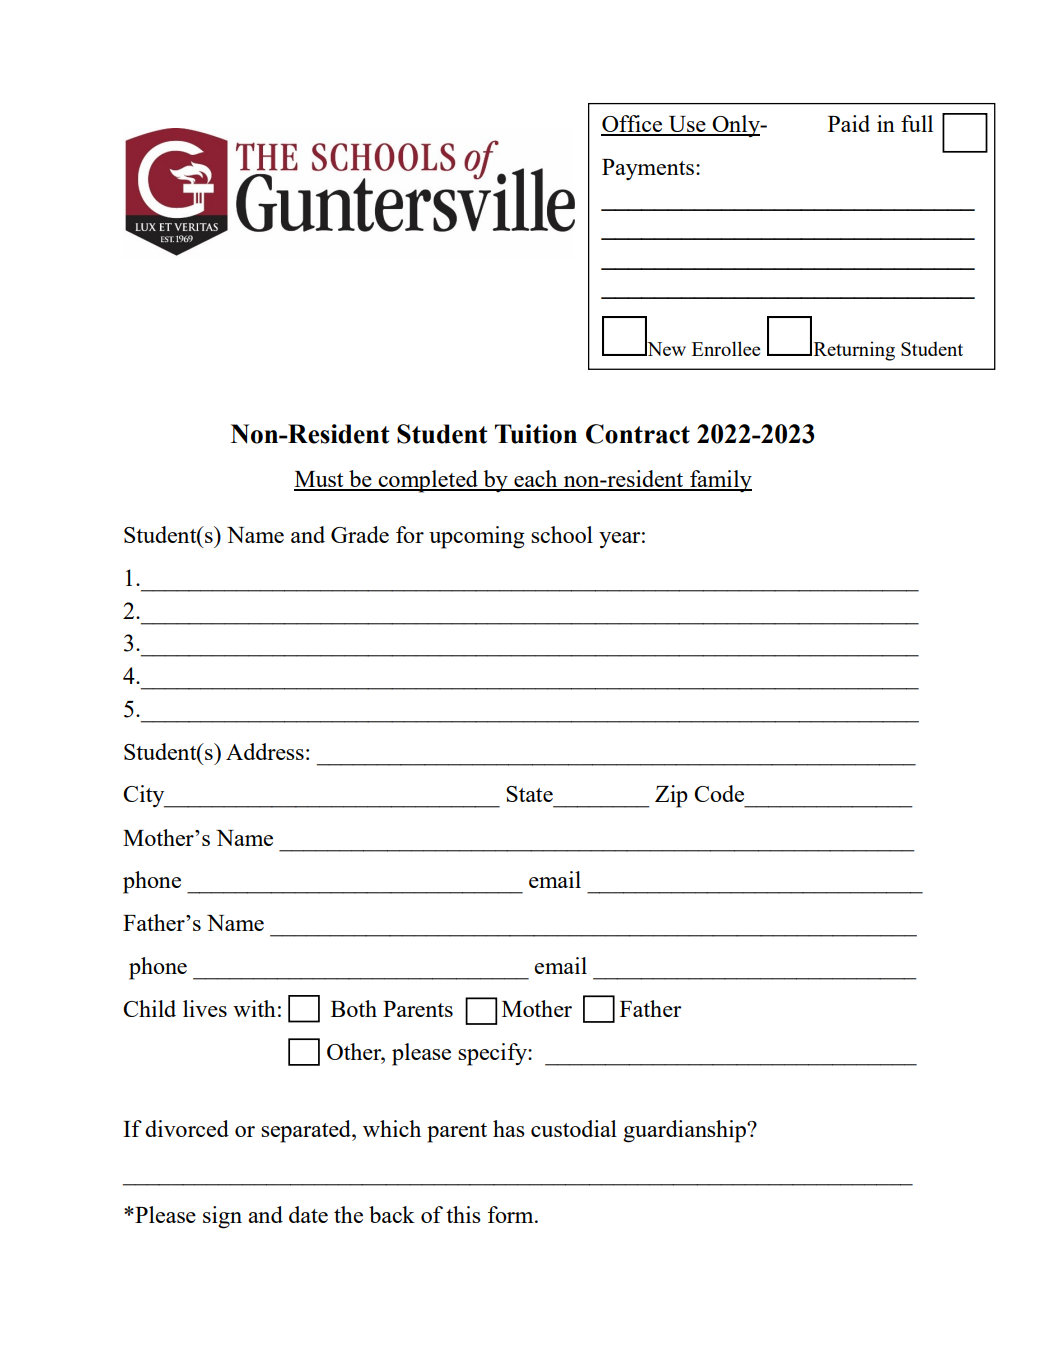 Image resolution: width=1046 pixels, height=1354 pixels. Describe the element at coordinates (574, 1128) in the screenshot. I see `custodial` at that location.
